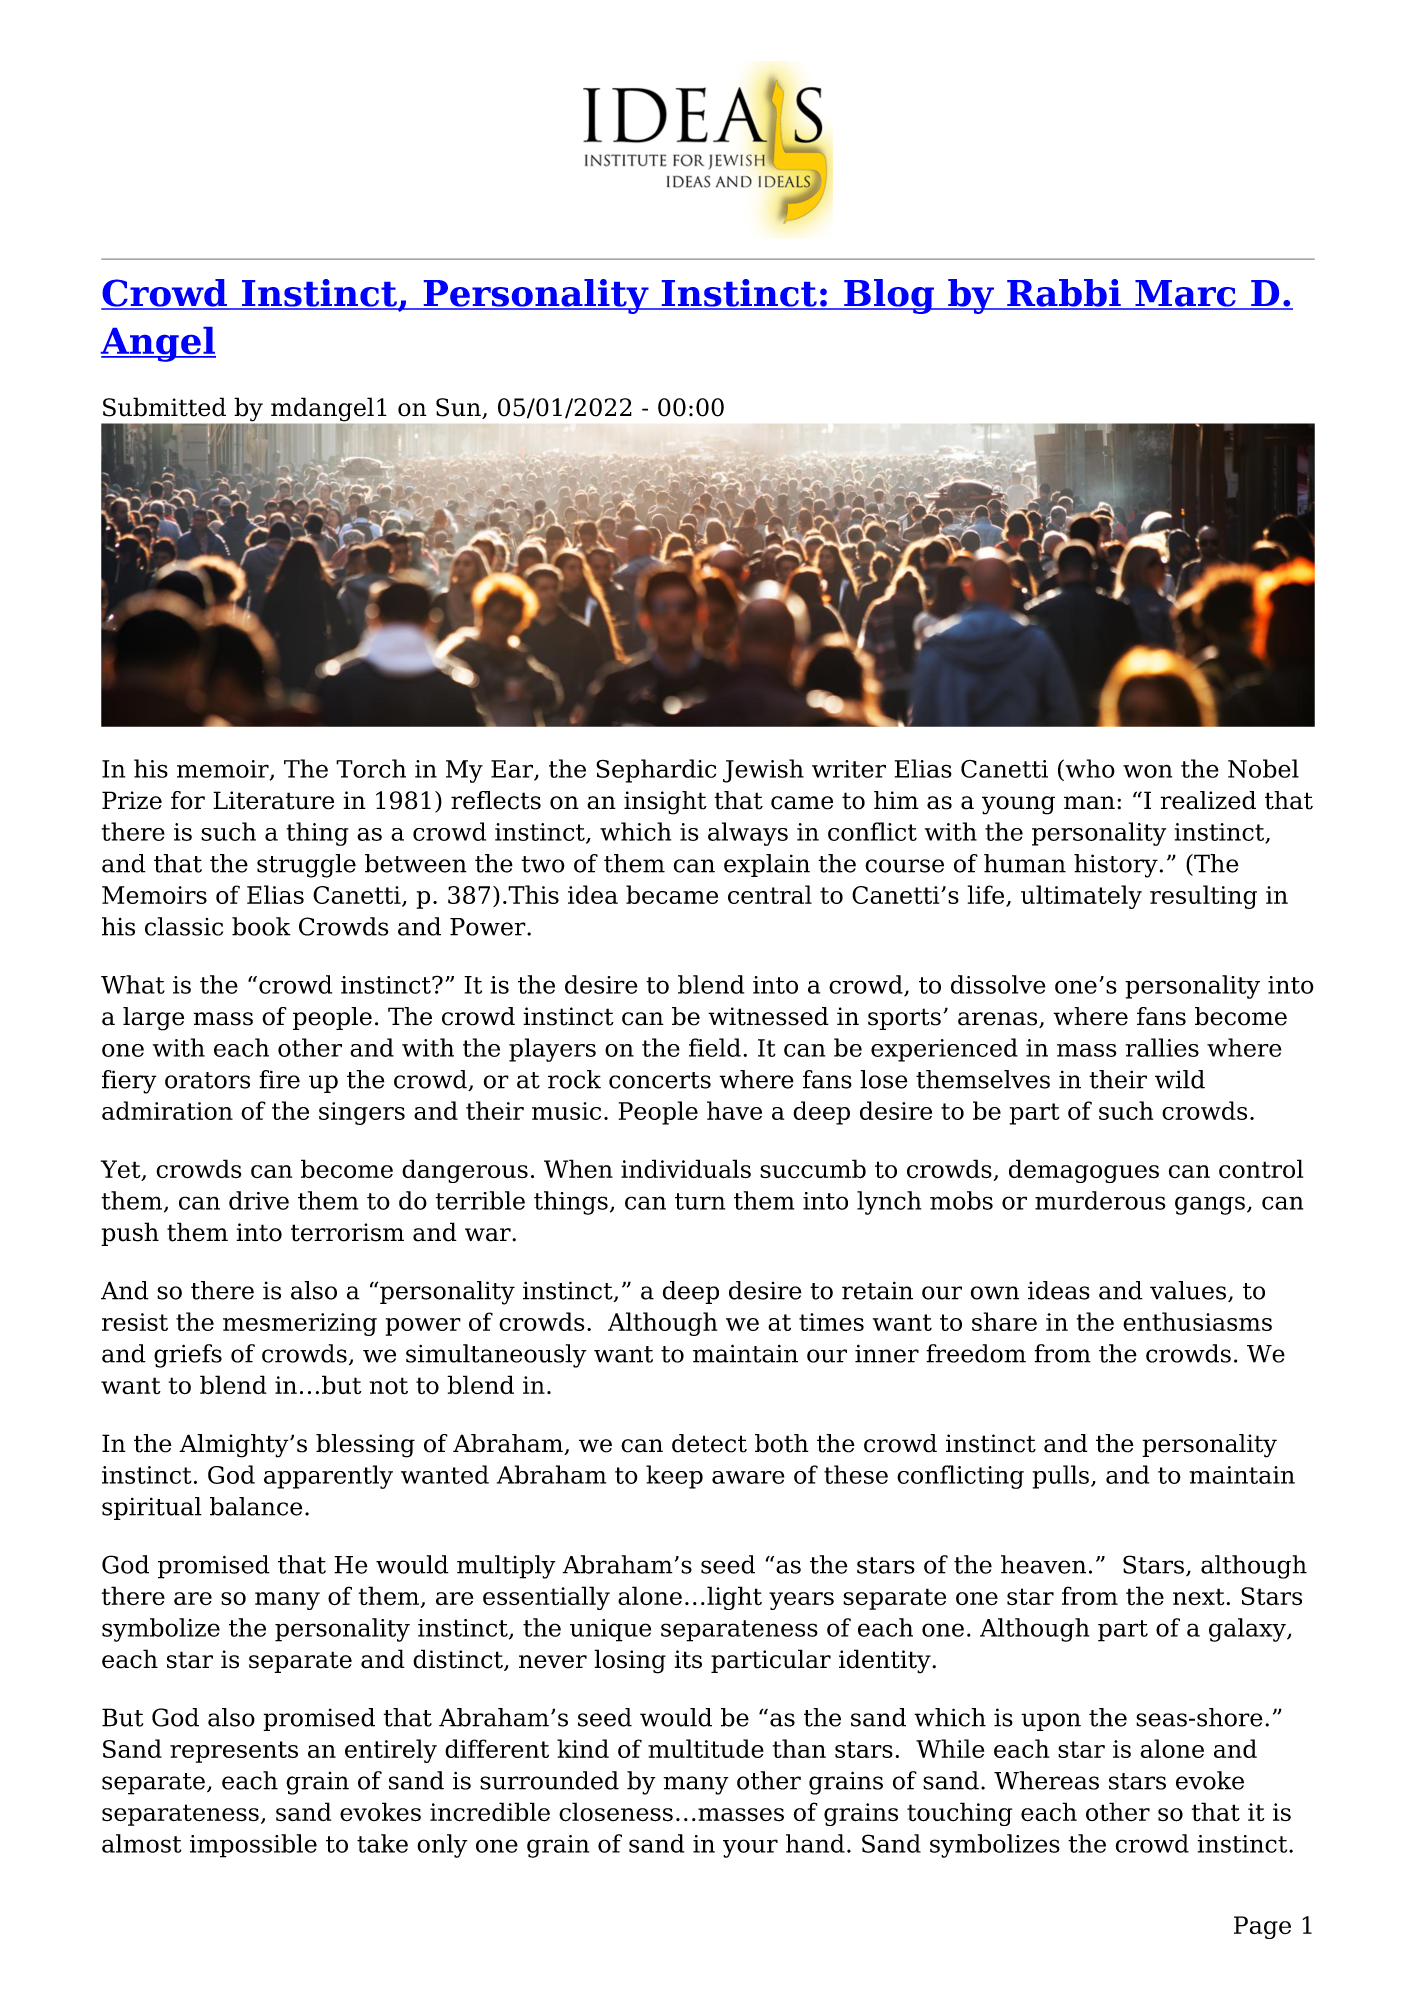  What do you see at coordinates (1116, 866) in the page?
I see `history` at bounding box center [1116, 866].
